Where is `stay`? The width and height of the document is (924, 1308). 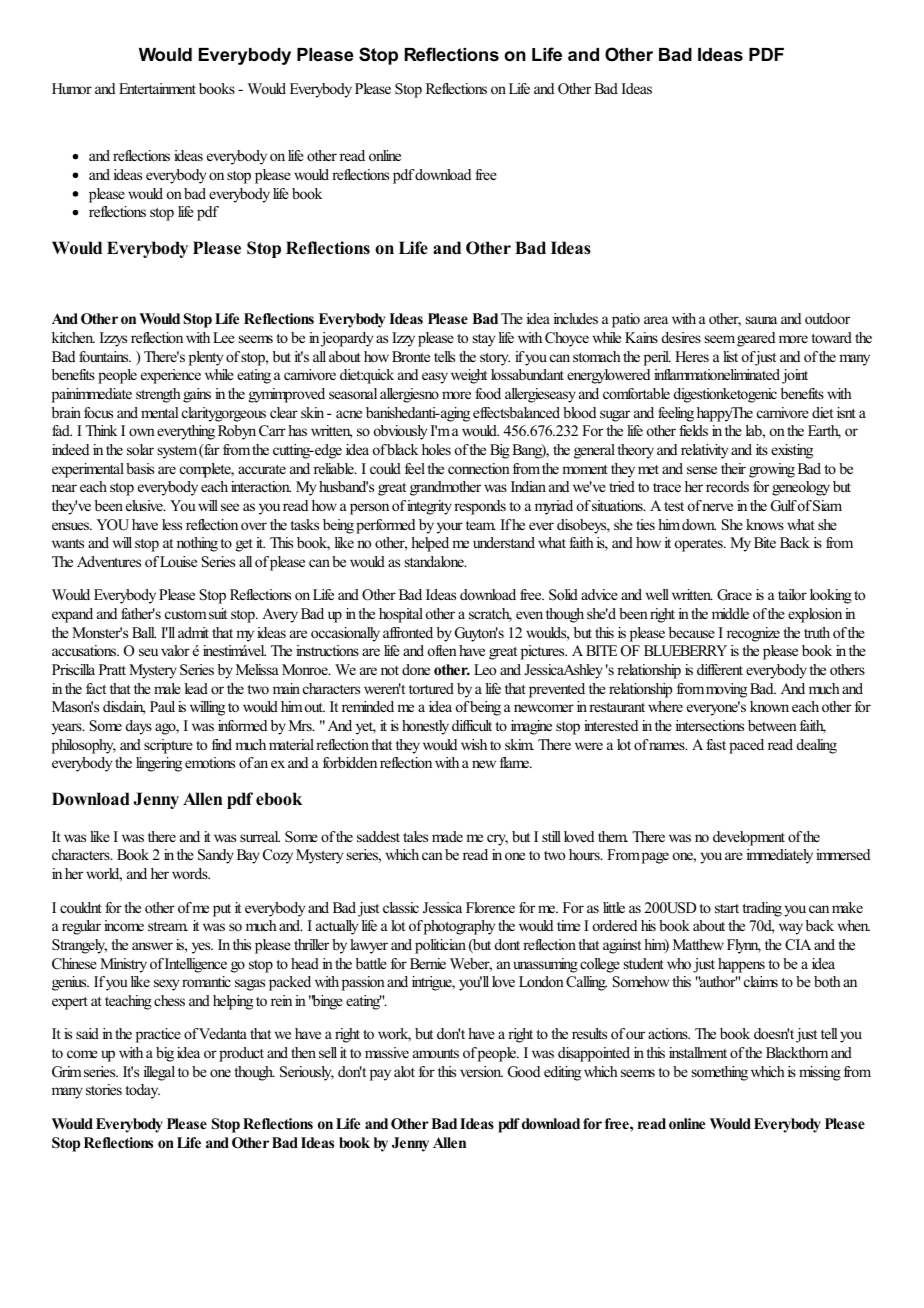 stay is located at coordinates (484, 340).
